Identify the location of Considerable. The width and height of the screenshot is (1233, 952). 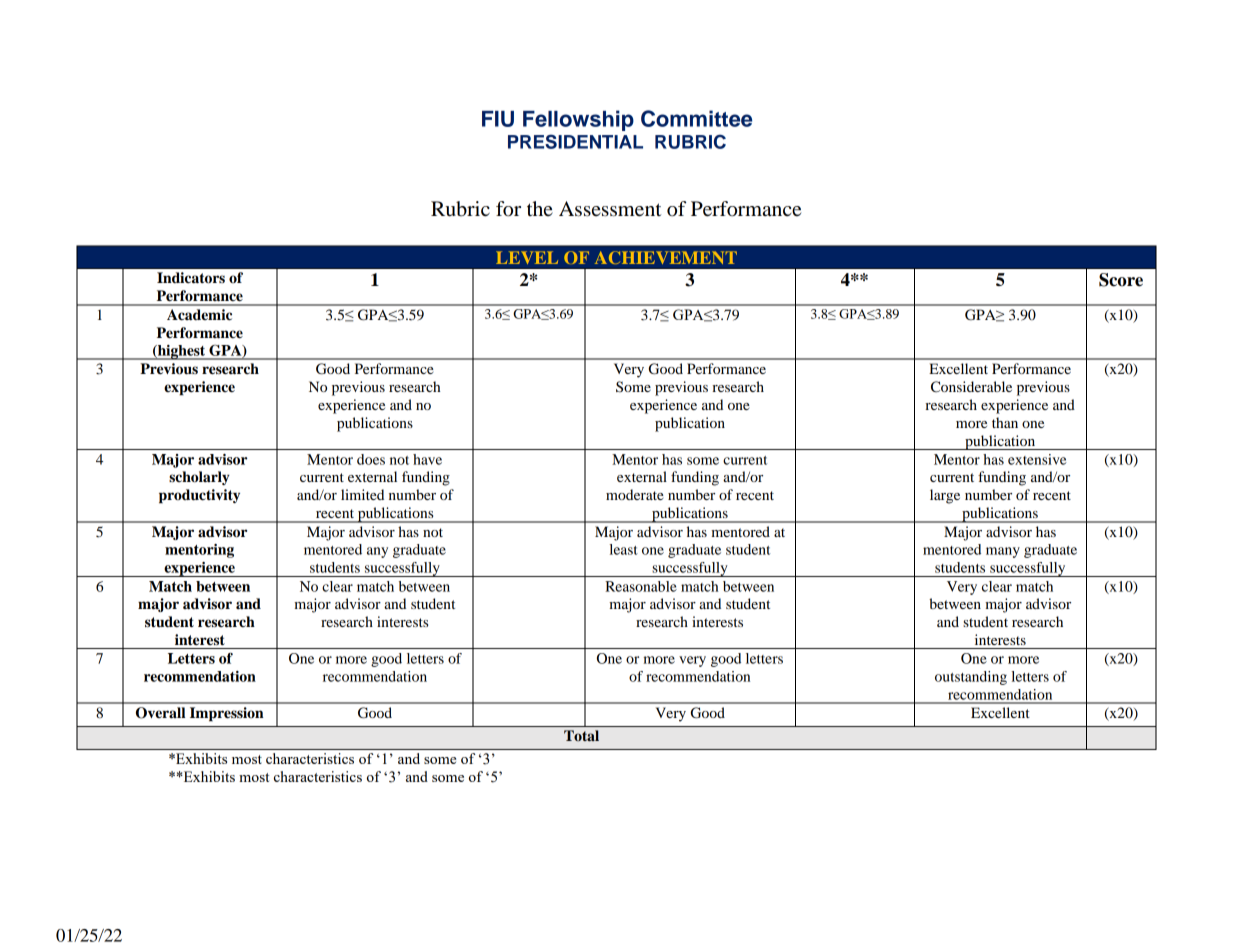
(971, 387).
